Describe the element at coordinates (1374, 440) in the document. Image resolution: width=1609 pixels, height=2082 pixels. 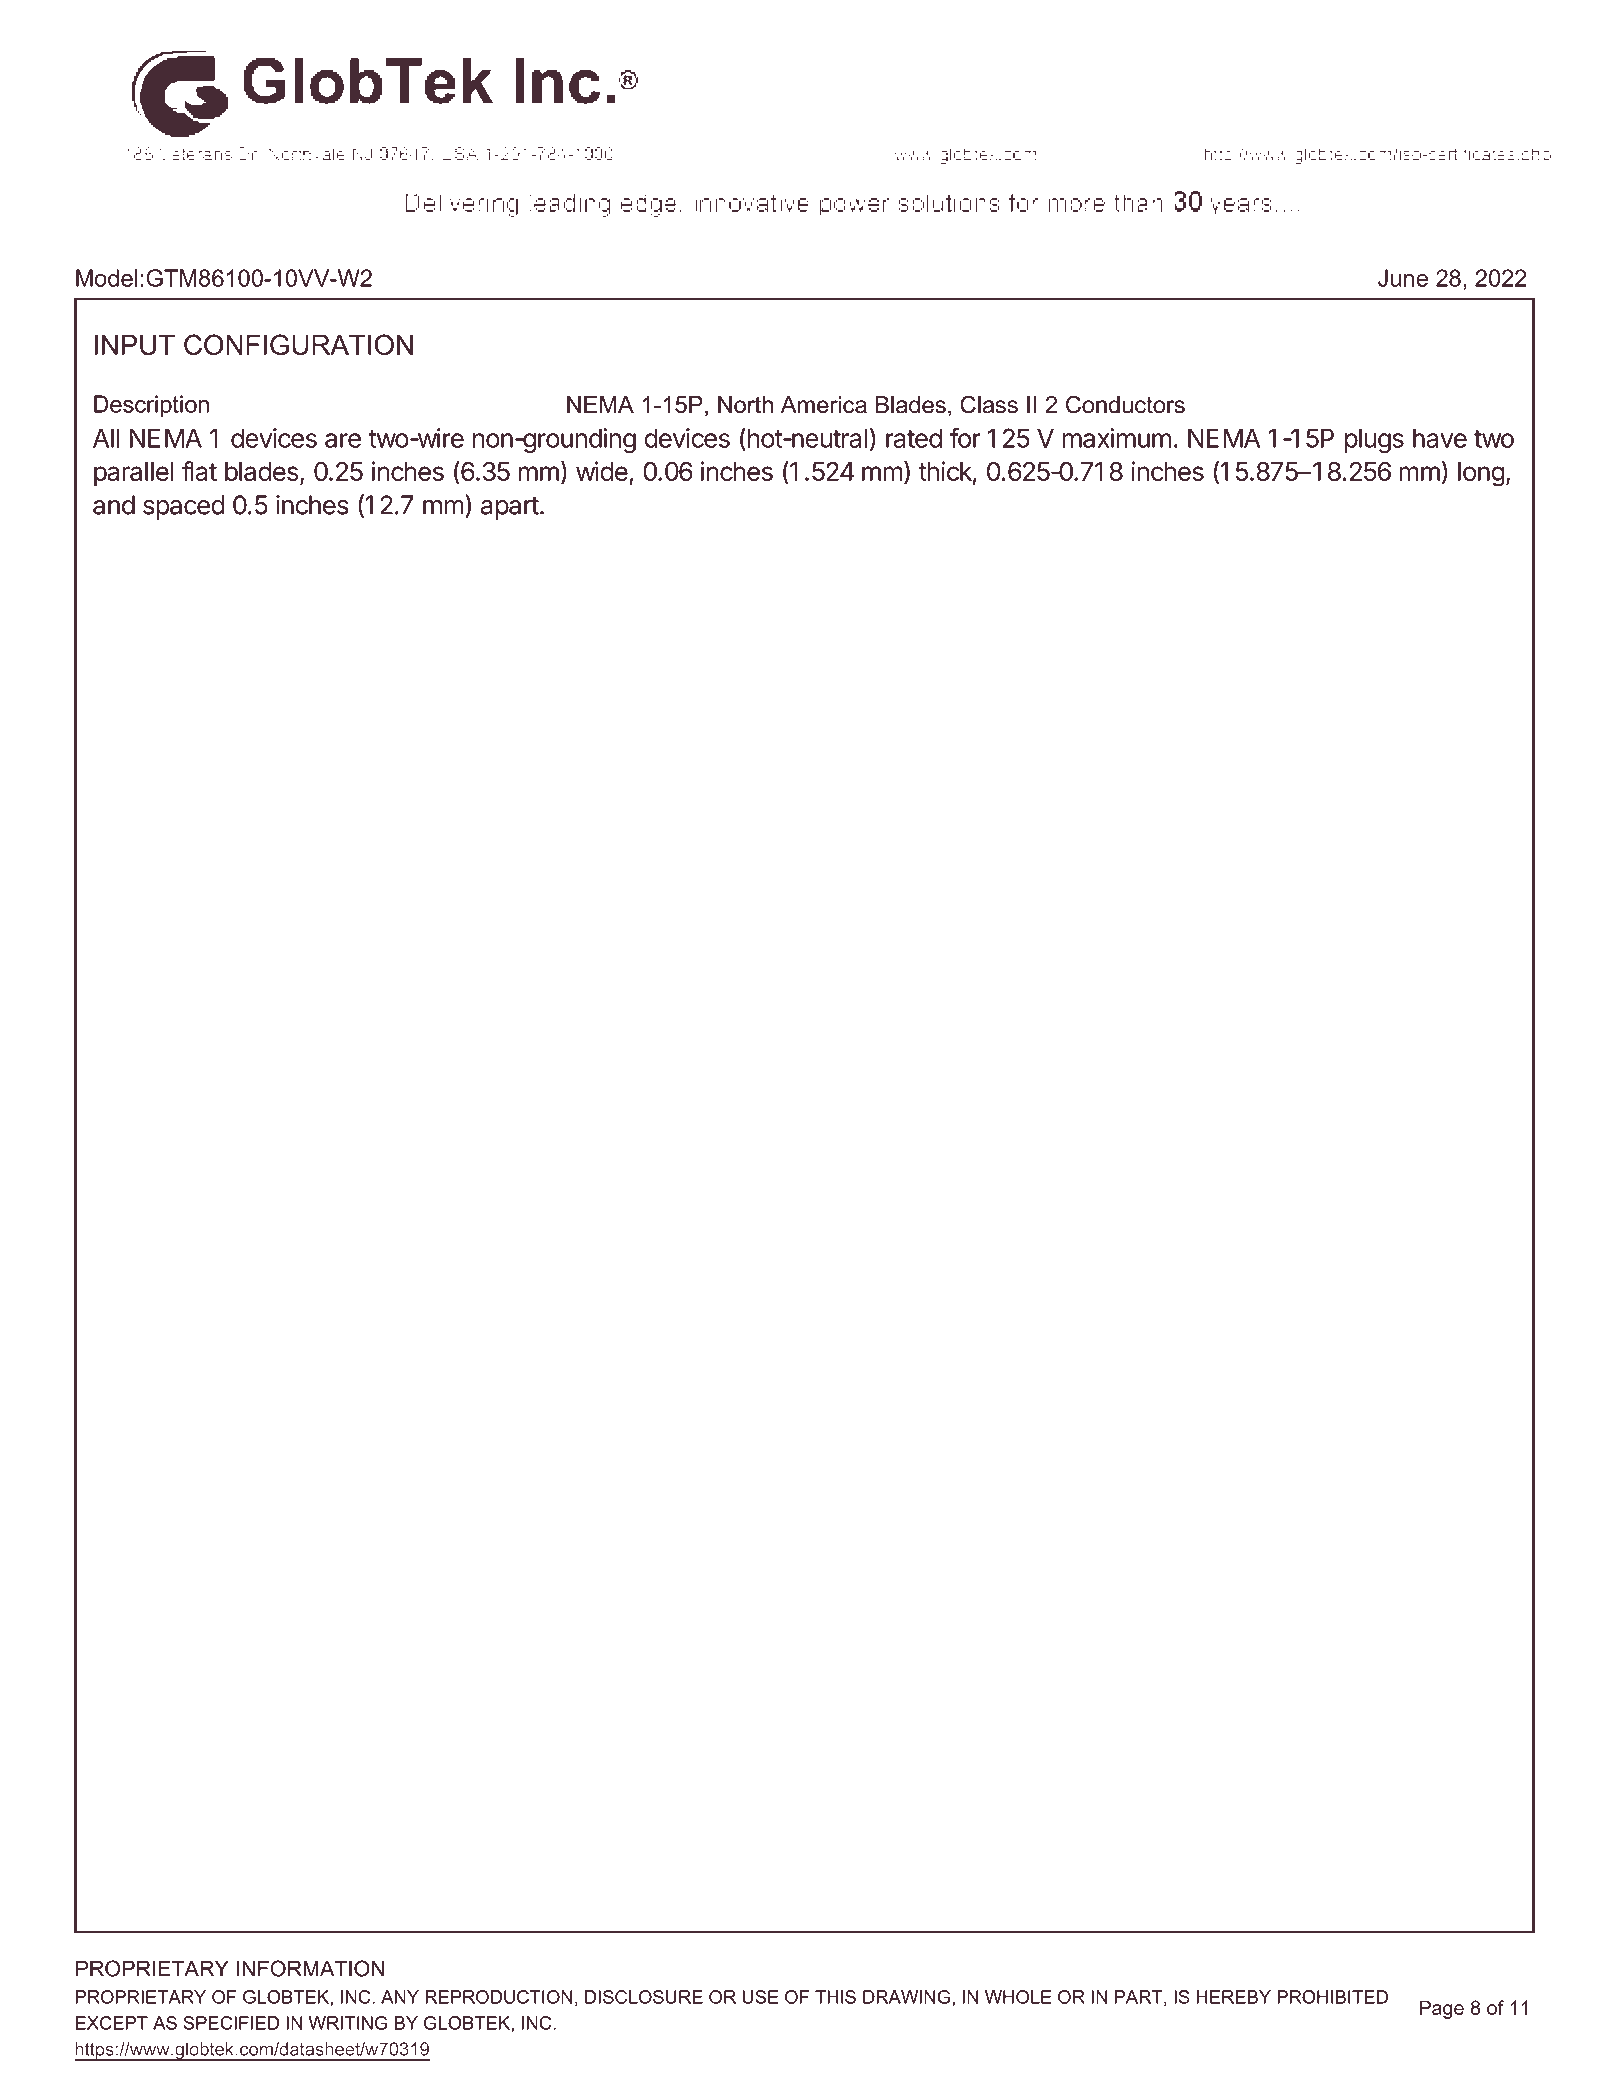
I see `plugs` at that location.
